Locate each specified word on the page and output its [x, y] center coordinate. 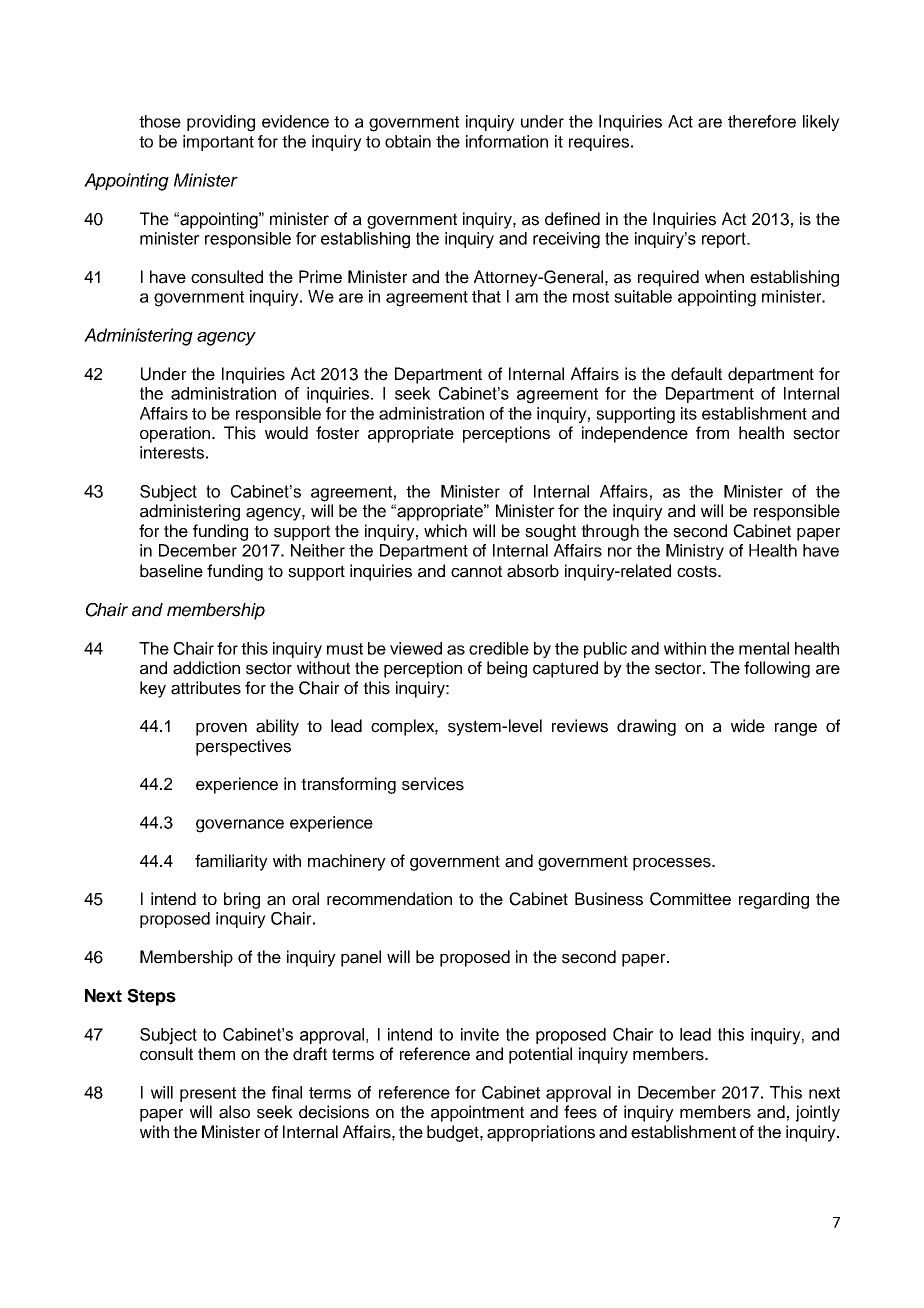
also [234, 1112]
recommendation [389, 899]
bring [242, 900]
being [507, 669]
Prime [320, 277]
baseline [171, 571]
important [218, 143]
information [507, 141]
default [696, 374]
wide [748, 726]
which [445, 531]
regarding [774, 900]
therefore [762, 121]
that [486, 296]
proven [221, 729]
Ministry [695, 552]
